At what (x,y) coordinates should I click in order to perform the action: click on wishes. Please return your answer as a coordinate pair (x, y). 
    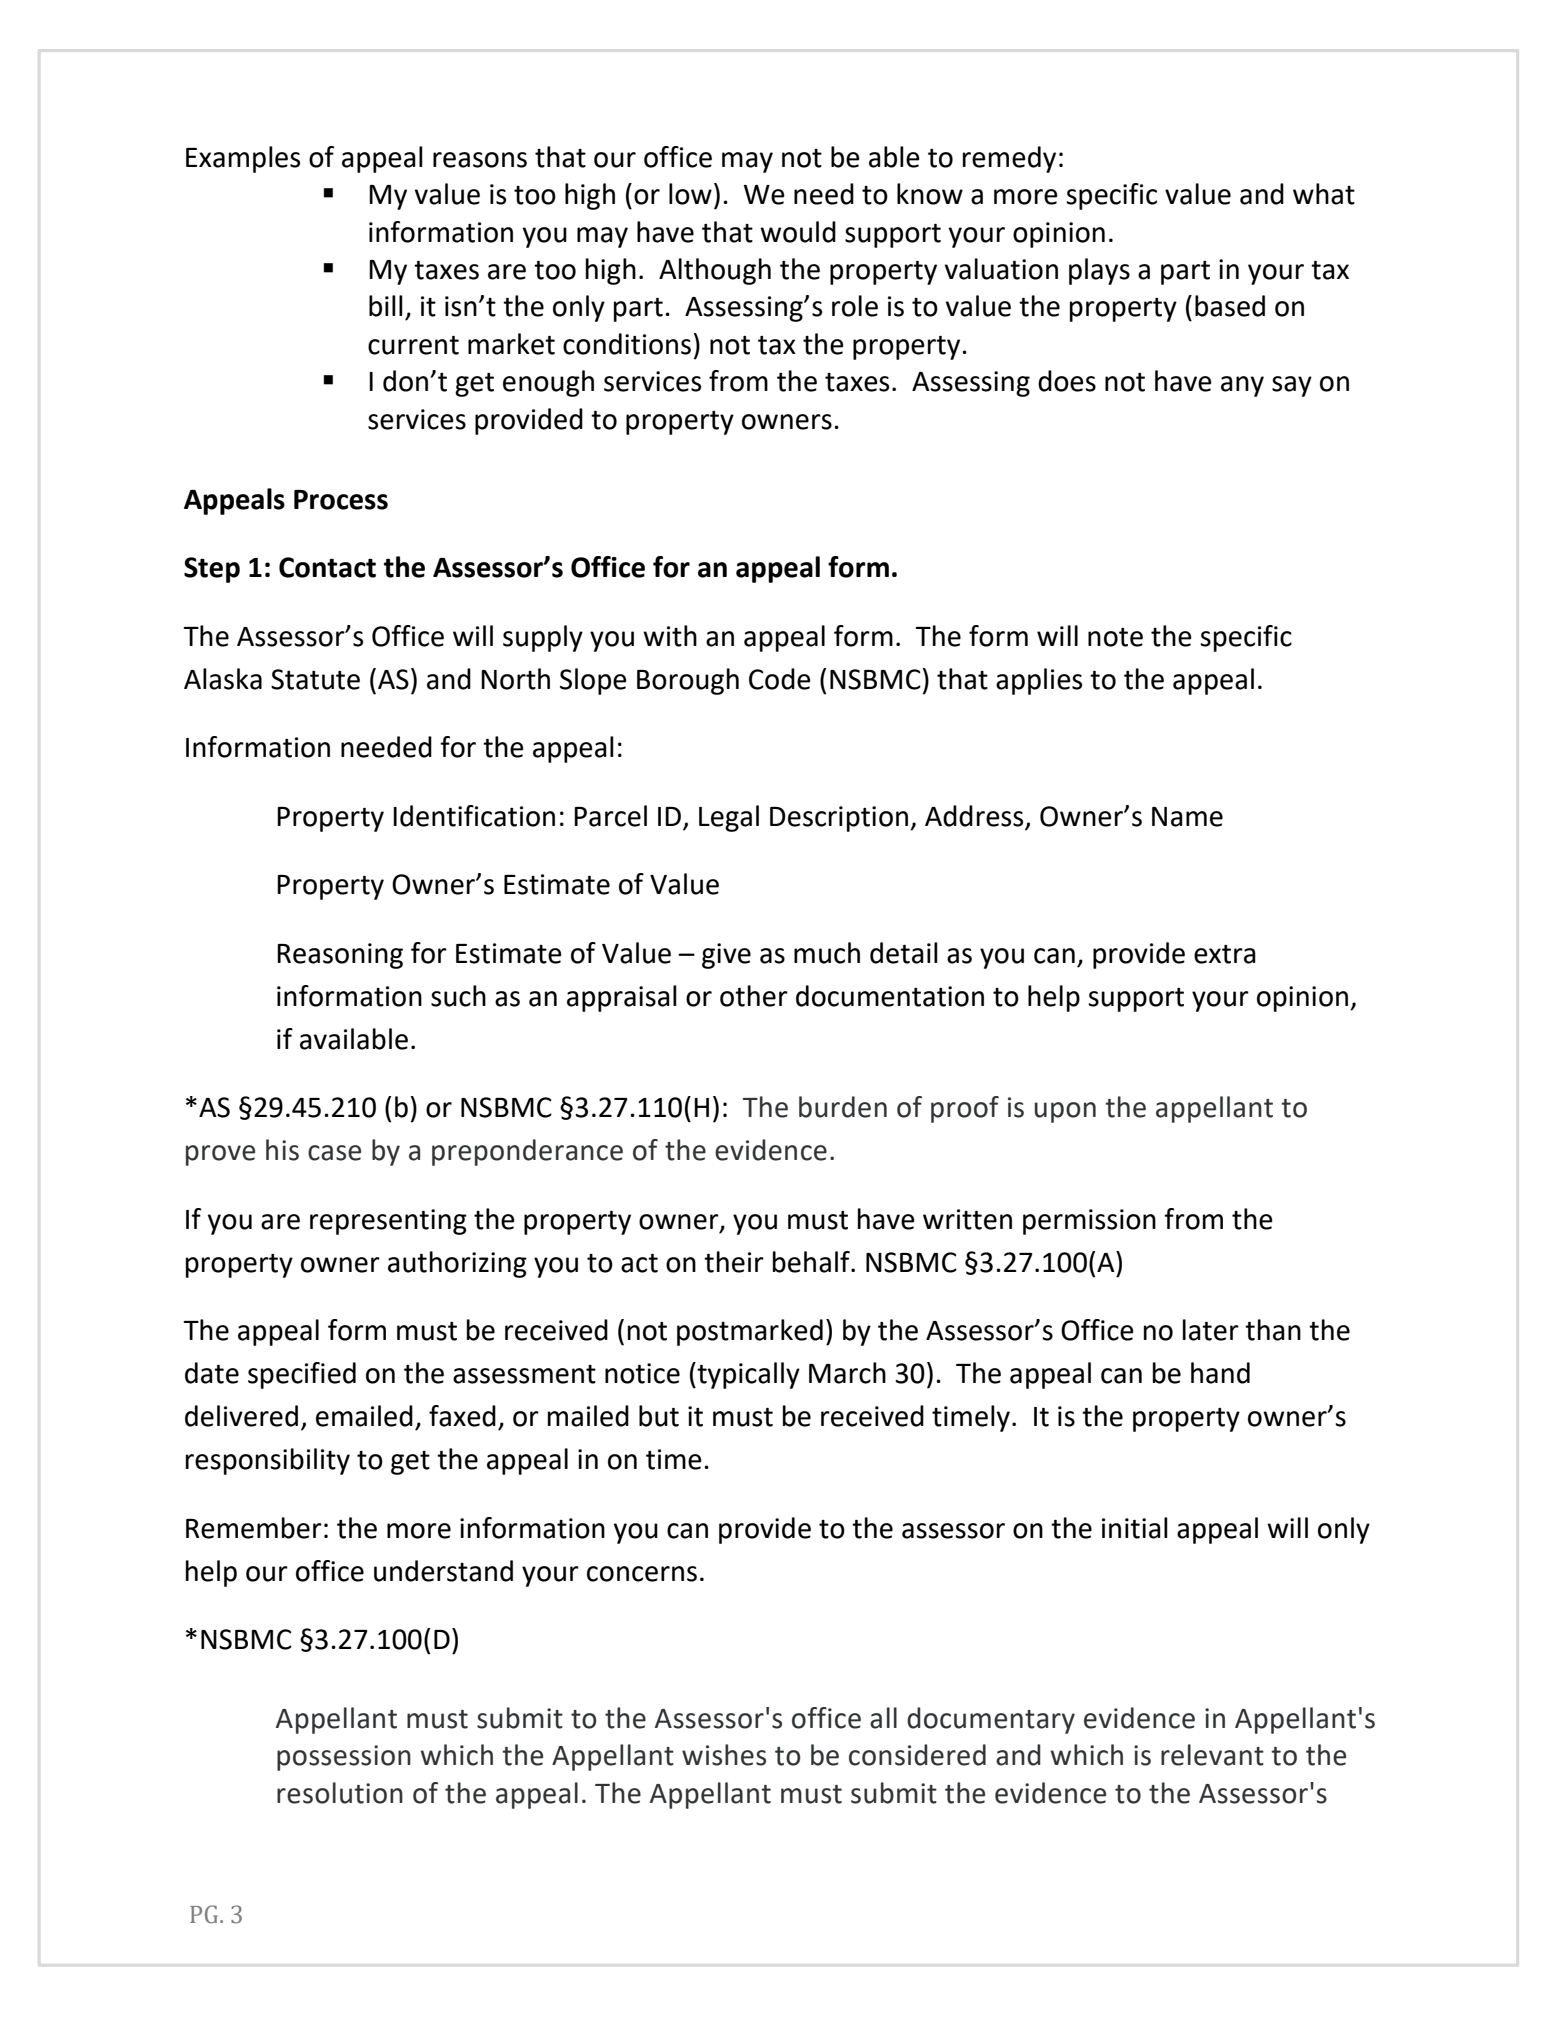
    Looking at the image, I should click on (724, 1755).
